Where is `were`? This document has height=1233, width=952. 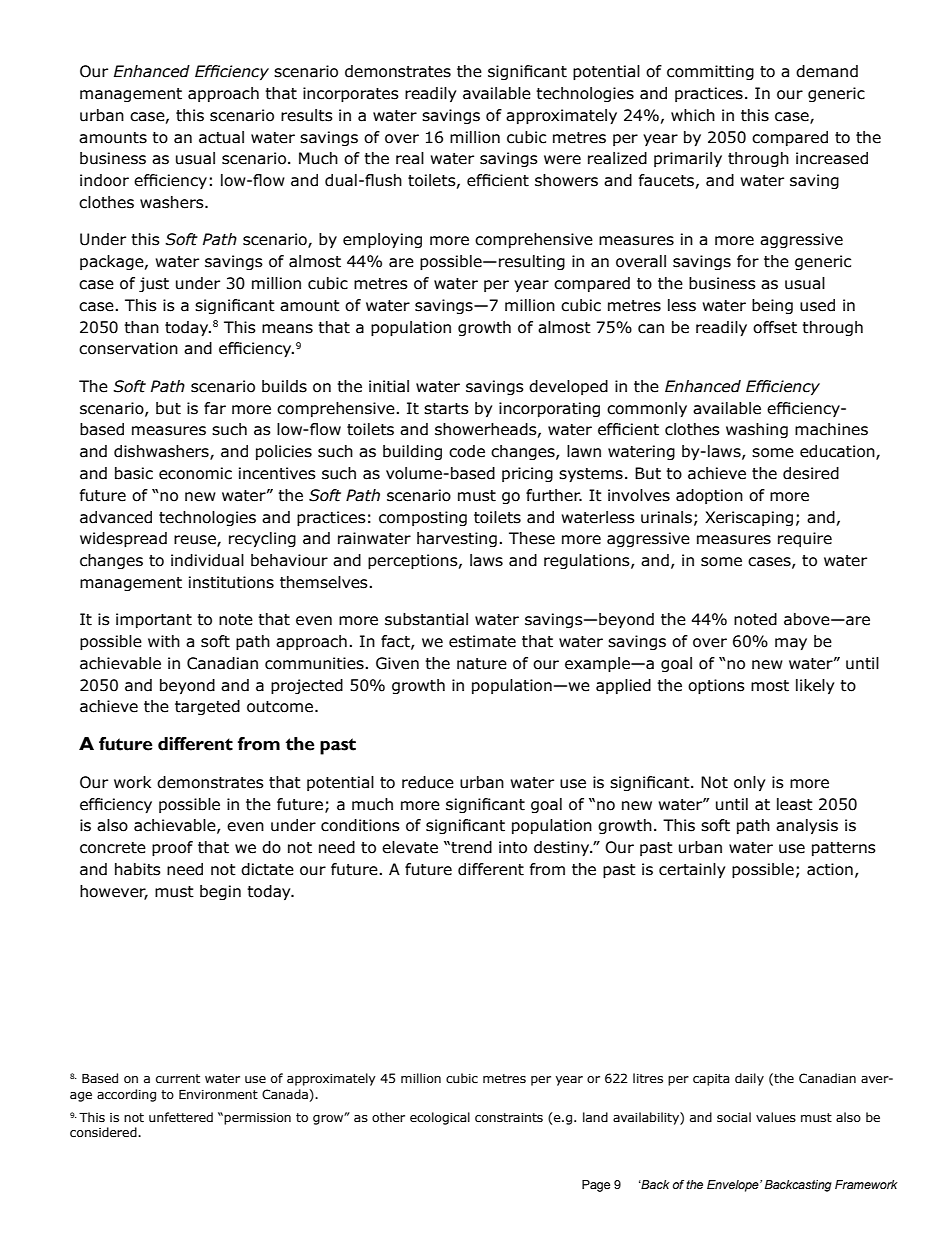
were is located at coordinates (562, 160).
